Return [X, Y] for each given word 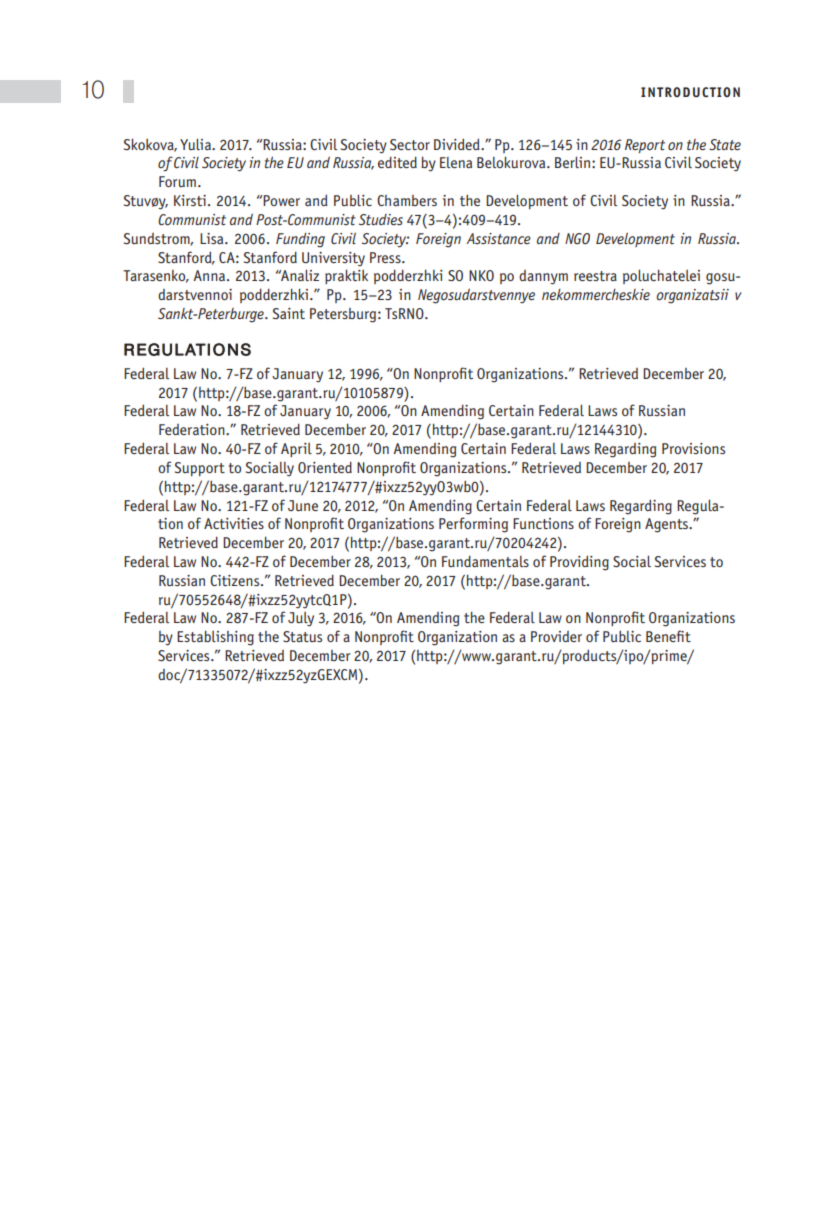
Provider [556, 636]
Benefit [668, 636]
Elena [456, 162]
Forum [177, 181]
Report [645, 146]
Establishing [215, 638]
